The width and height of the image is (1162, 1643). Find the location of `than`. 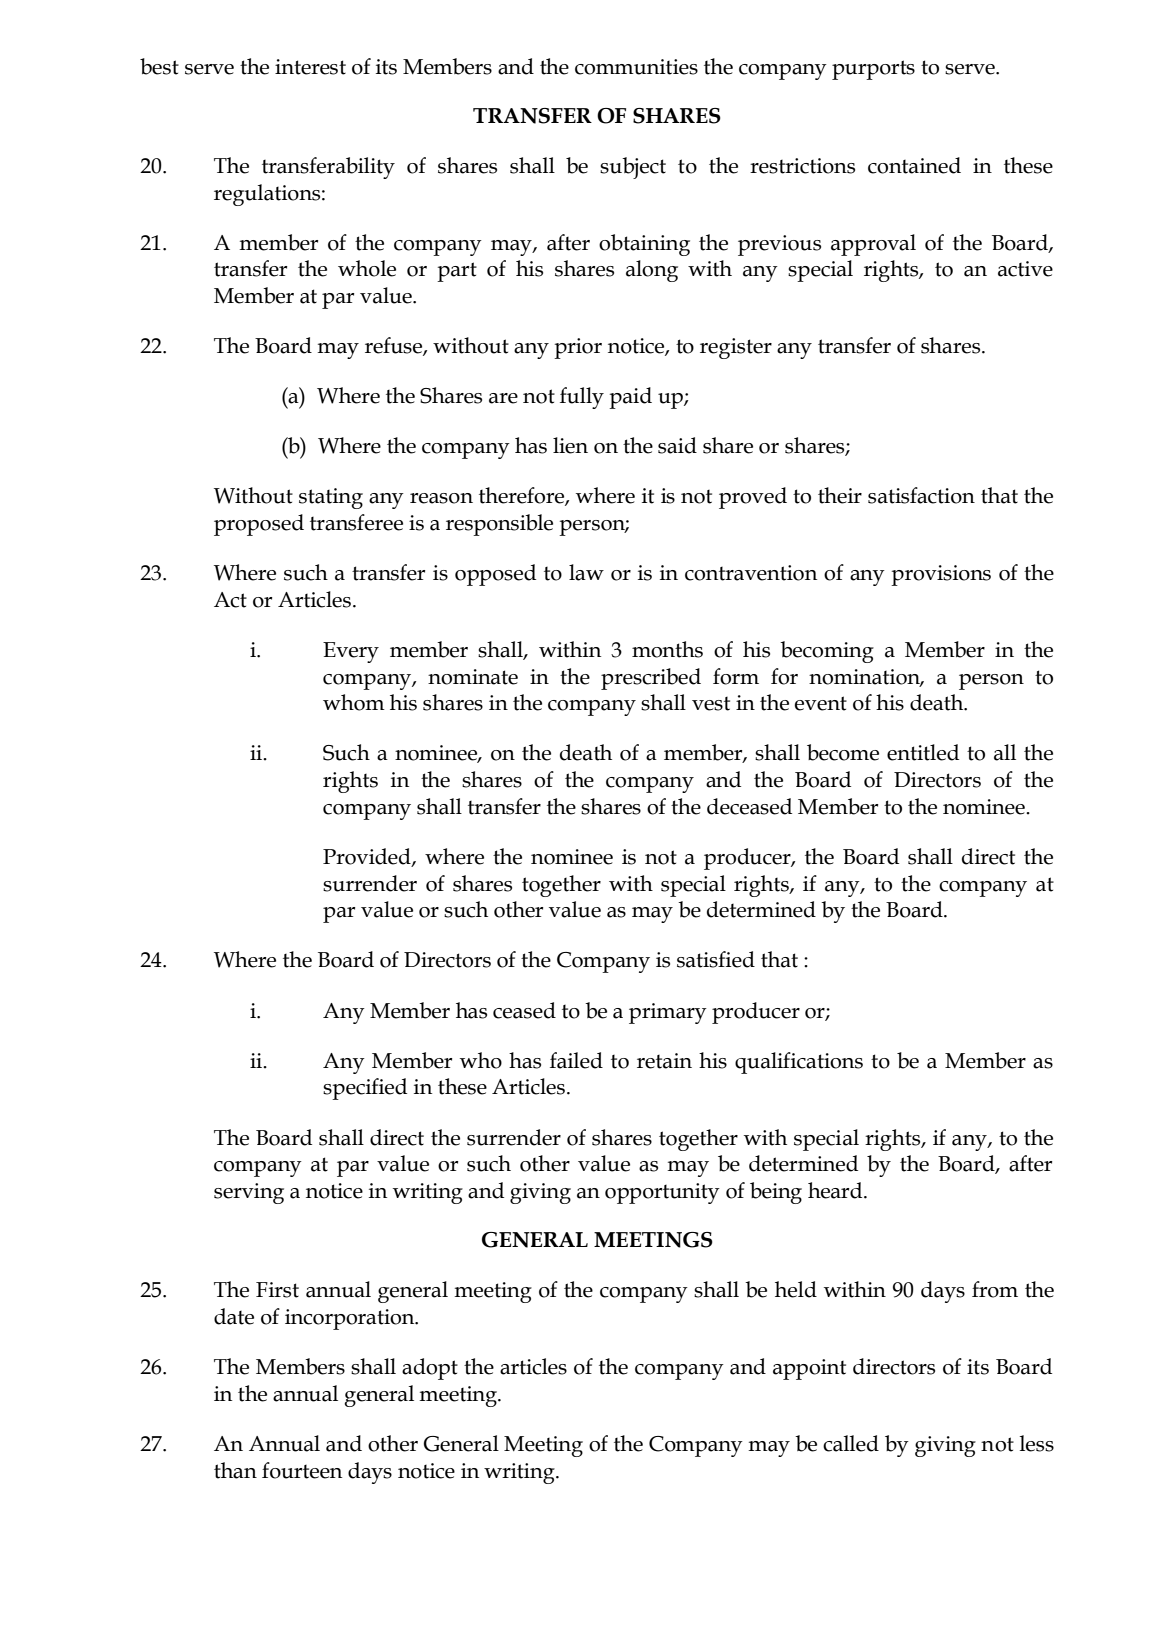

than is located at coordinates (235, 1470).
